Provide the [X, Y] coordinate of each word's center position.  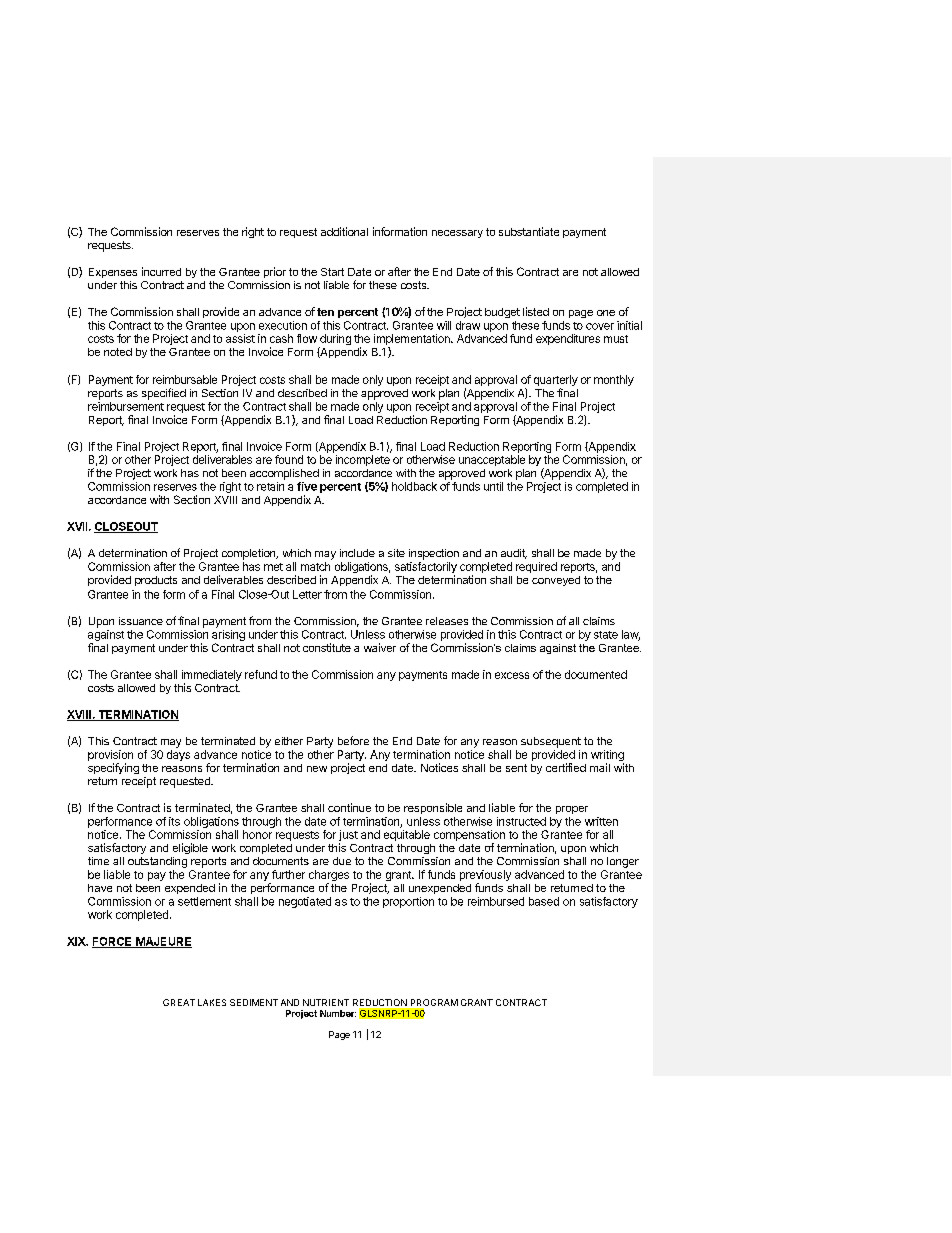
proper [572, 810]
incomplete [363, 460]
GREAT [179, 1002]
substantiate [529, 231]
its [174, 821]
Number [338, 1013]
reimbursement [126, 406]
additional [344, 231]
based [544, 901]
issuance [141, 621]
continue [349, 807]
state [606, 635]
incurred [161, 271]
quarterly [556, 382]
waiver [380, 647]
